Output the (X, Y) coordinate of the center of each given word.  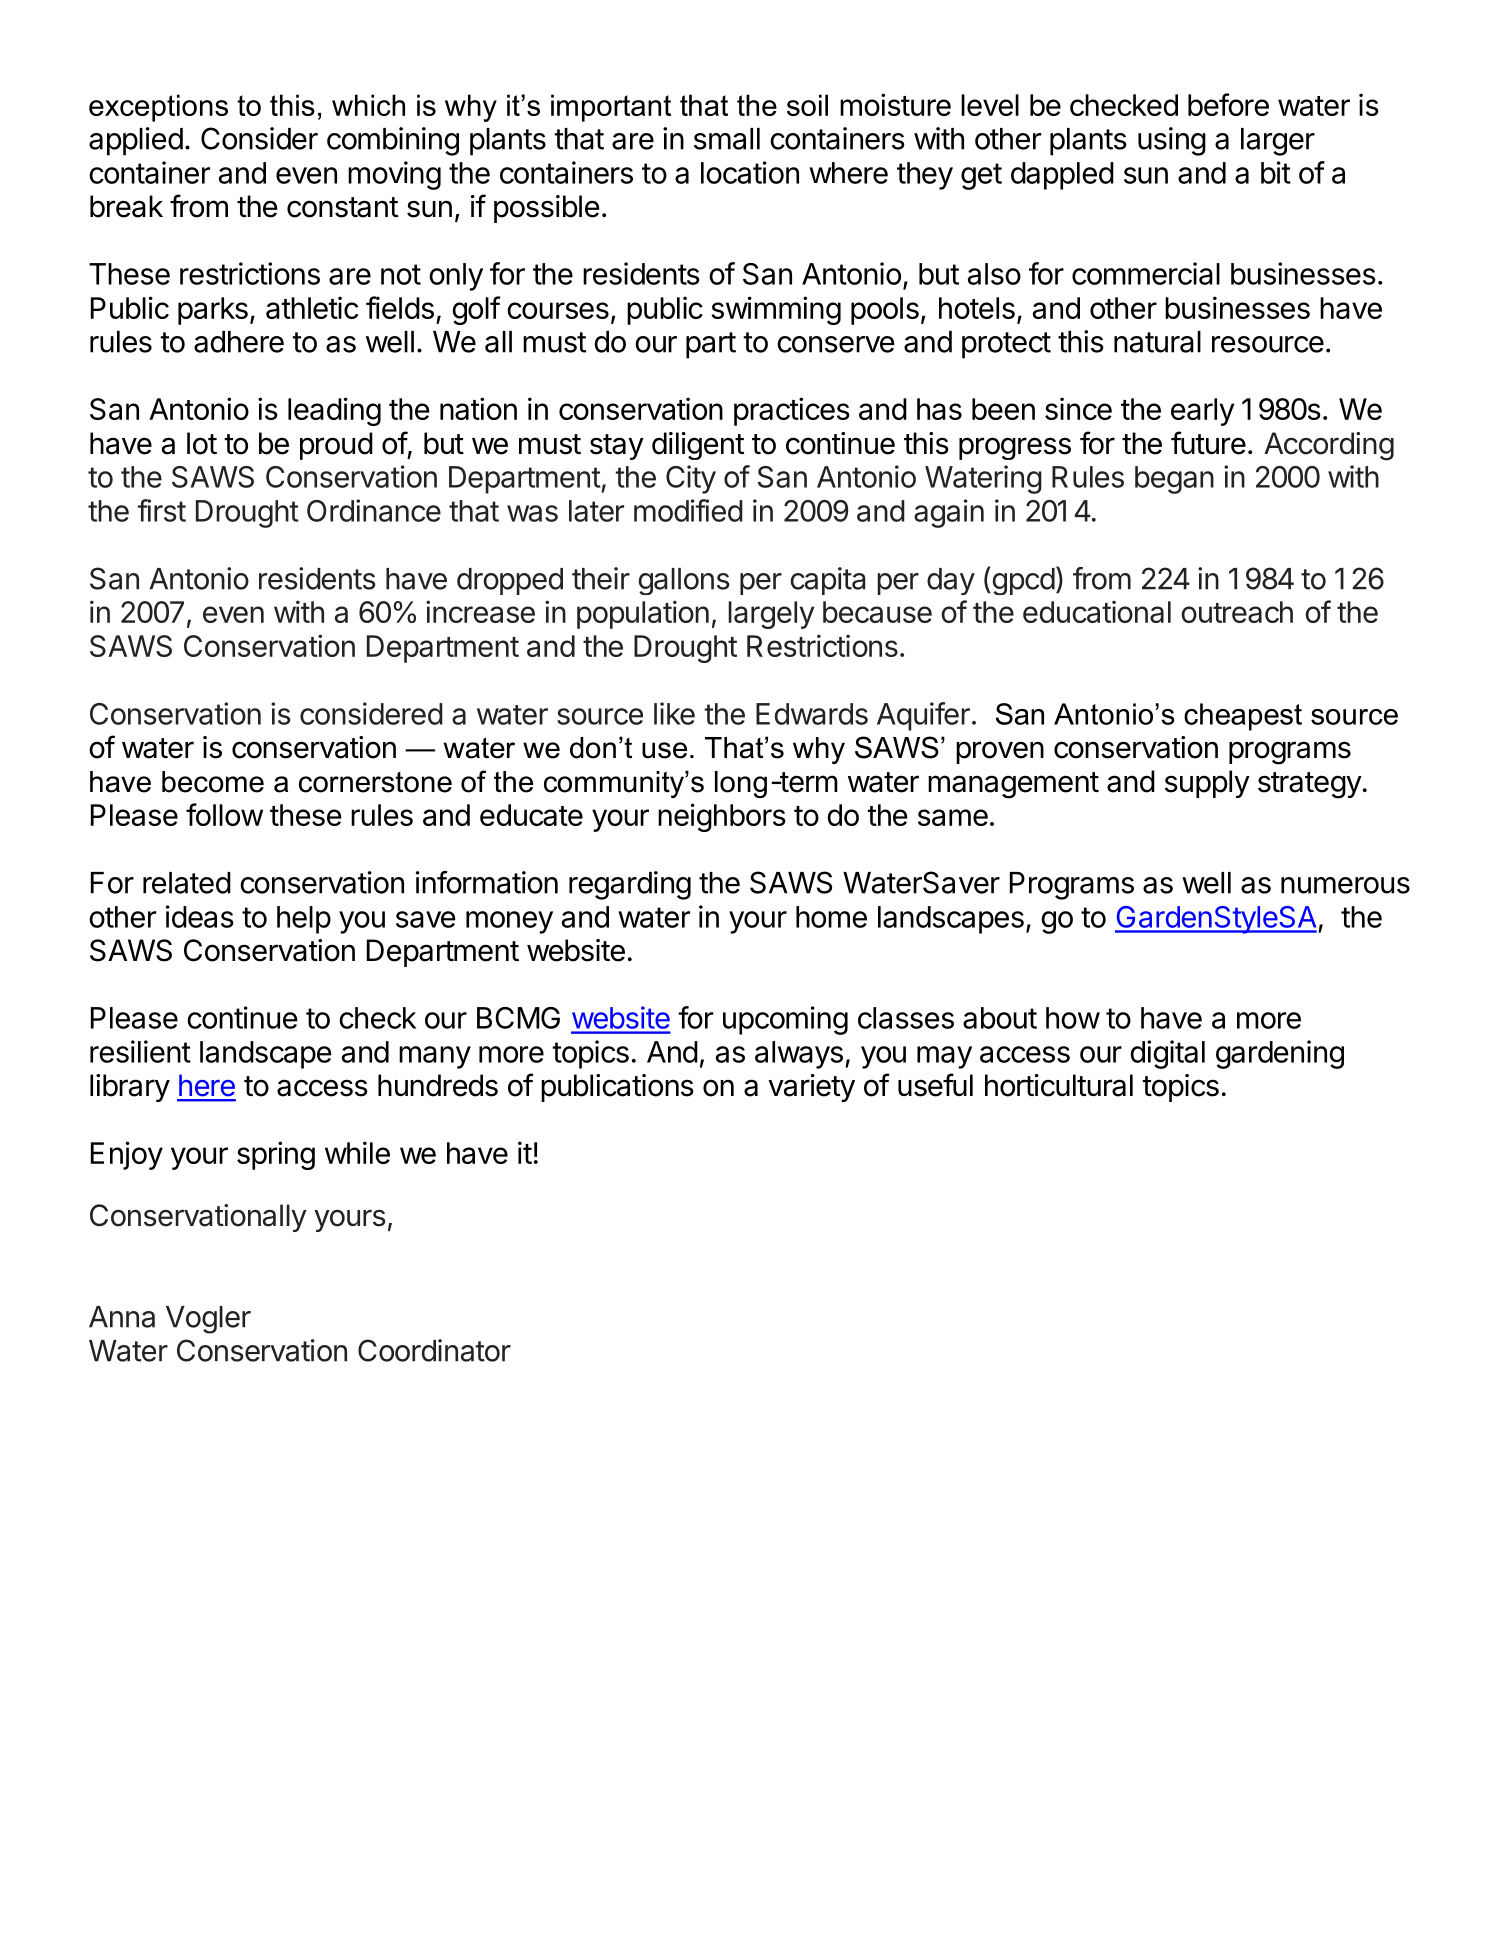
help (304, 920)
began (1174, 480)
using (1172, 141)
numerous (1345, 885)
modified (688, 510)
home (831, 917)
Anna (122, 1317)
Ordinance (374, 510)
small (727, 139)
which (368, 105)
